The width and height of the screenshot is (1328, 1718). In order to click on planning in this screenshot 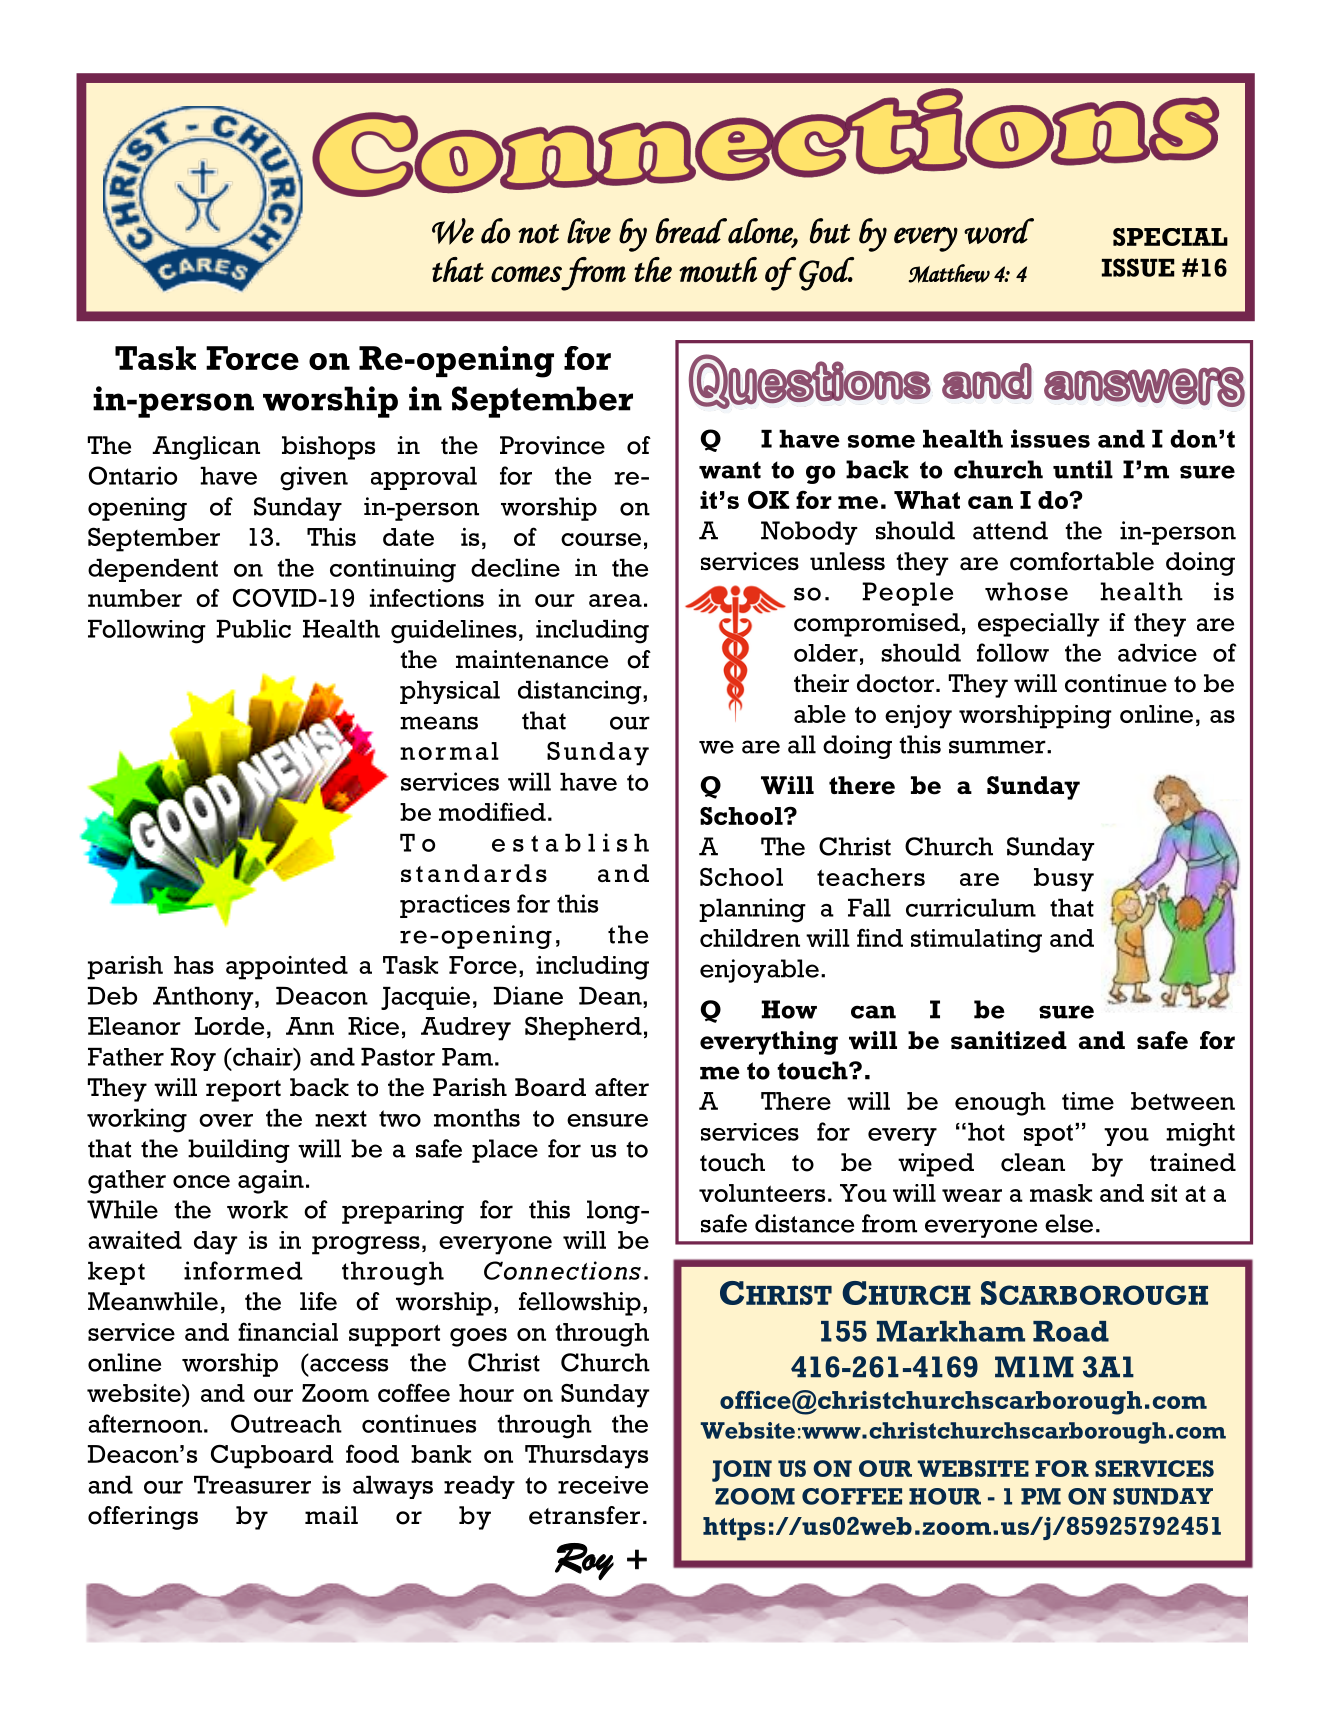, I will do `click(752, 910)`.
